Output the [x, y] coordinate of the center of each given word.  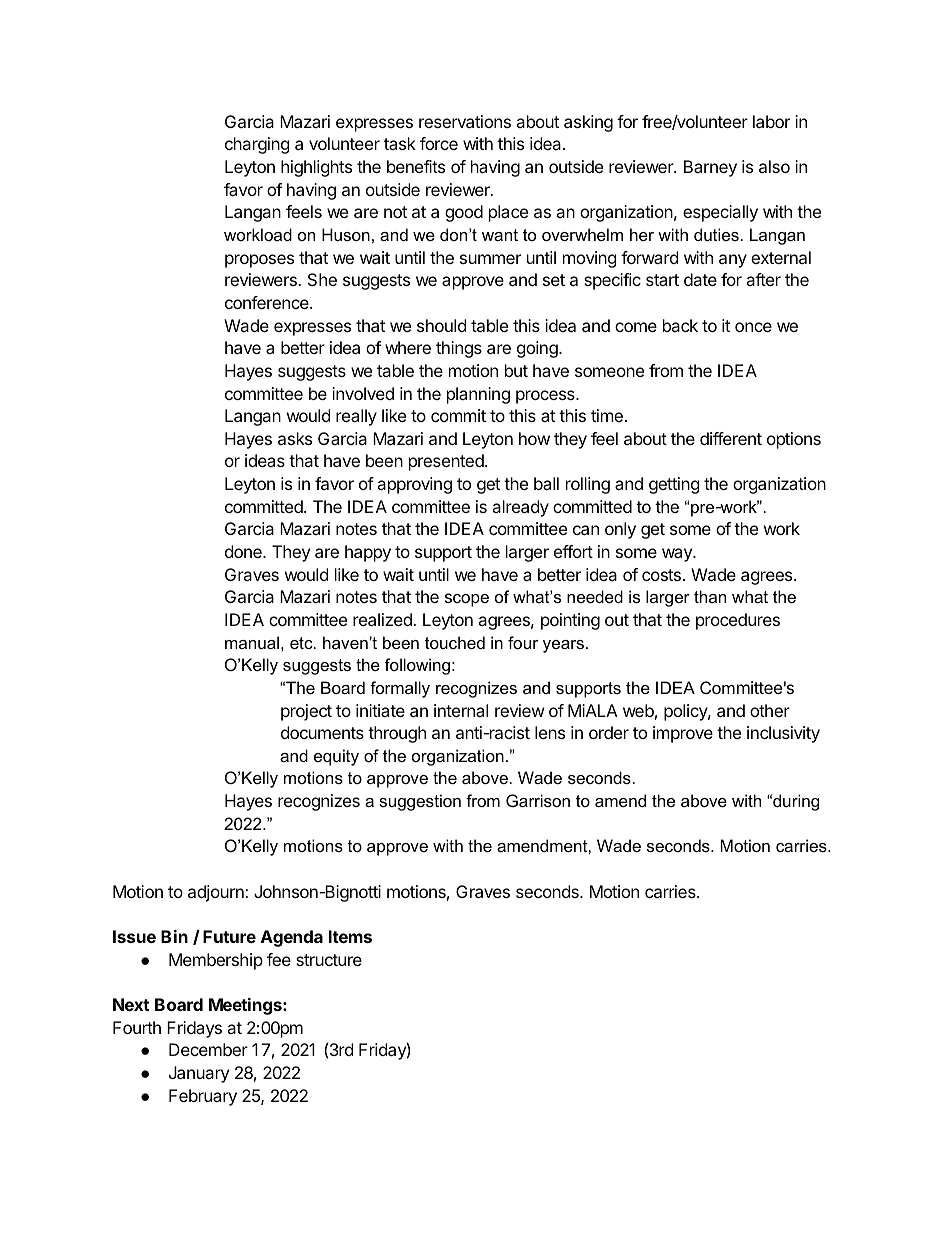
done [244, 551]
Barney [710, 168]
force [439, 143]
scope [467, 600]
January [199, 1074]
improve [683, 734]
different [731, 438]
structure [329, 960]
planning [478, 395]
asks [295, 438]
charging [257, 145]
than [710, 596]
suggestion [420, 802]
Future [229, 936]
